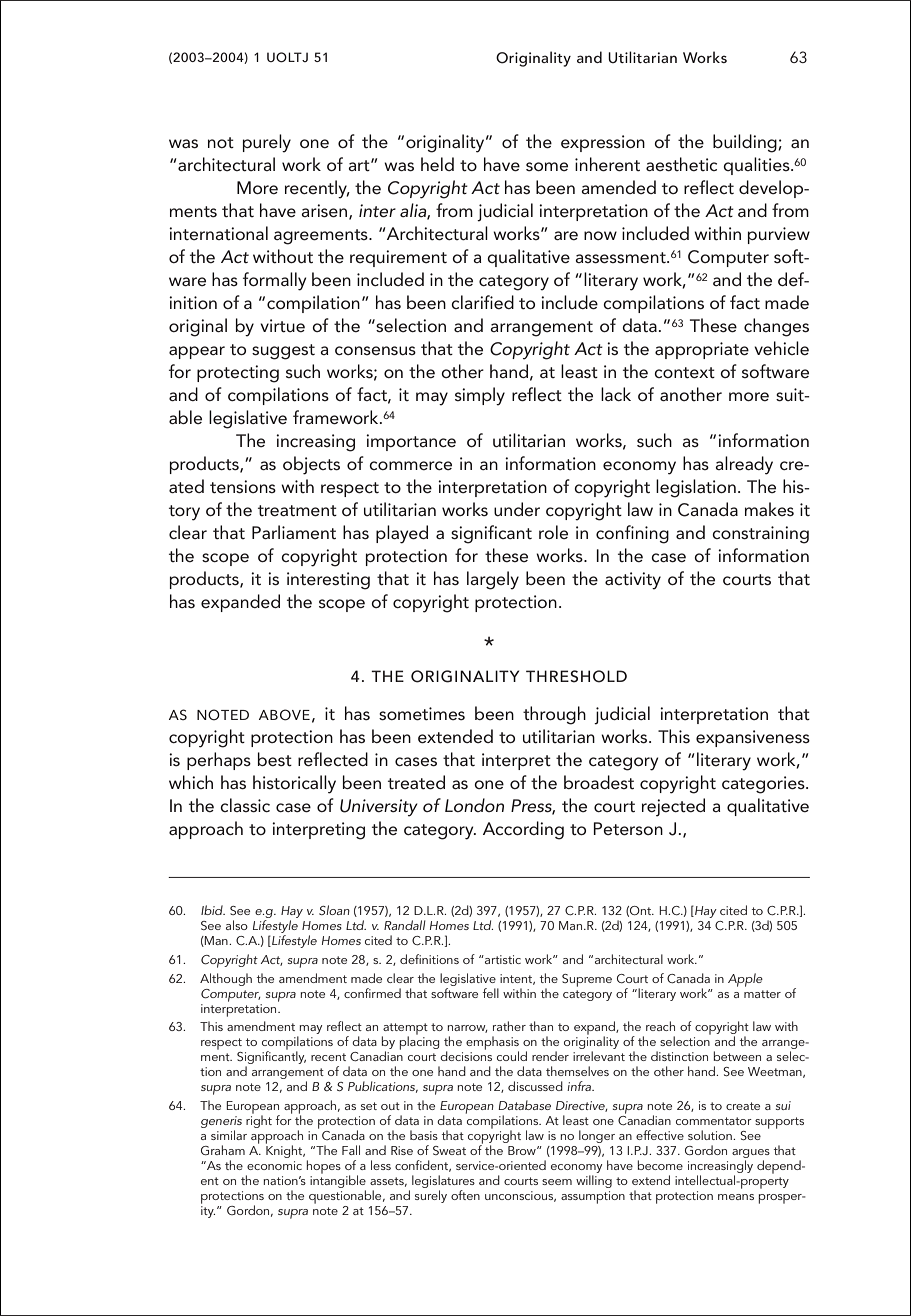 The height and width of the screenshot is (1316, 911). I want to click on classic, so click(245, 805).
